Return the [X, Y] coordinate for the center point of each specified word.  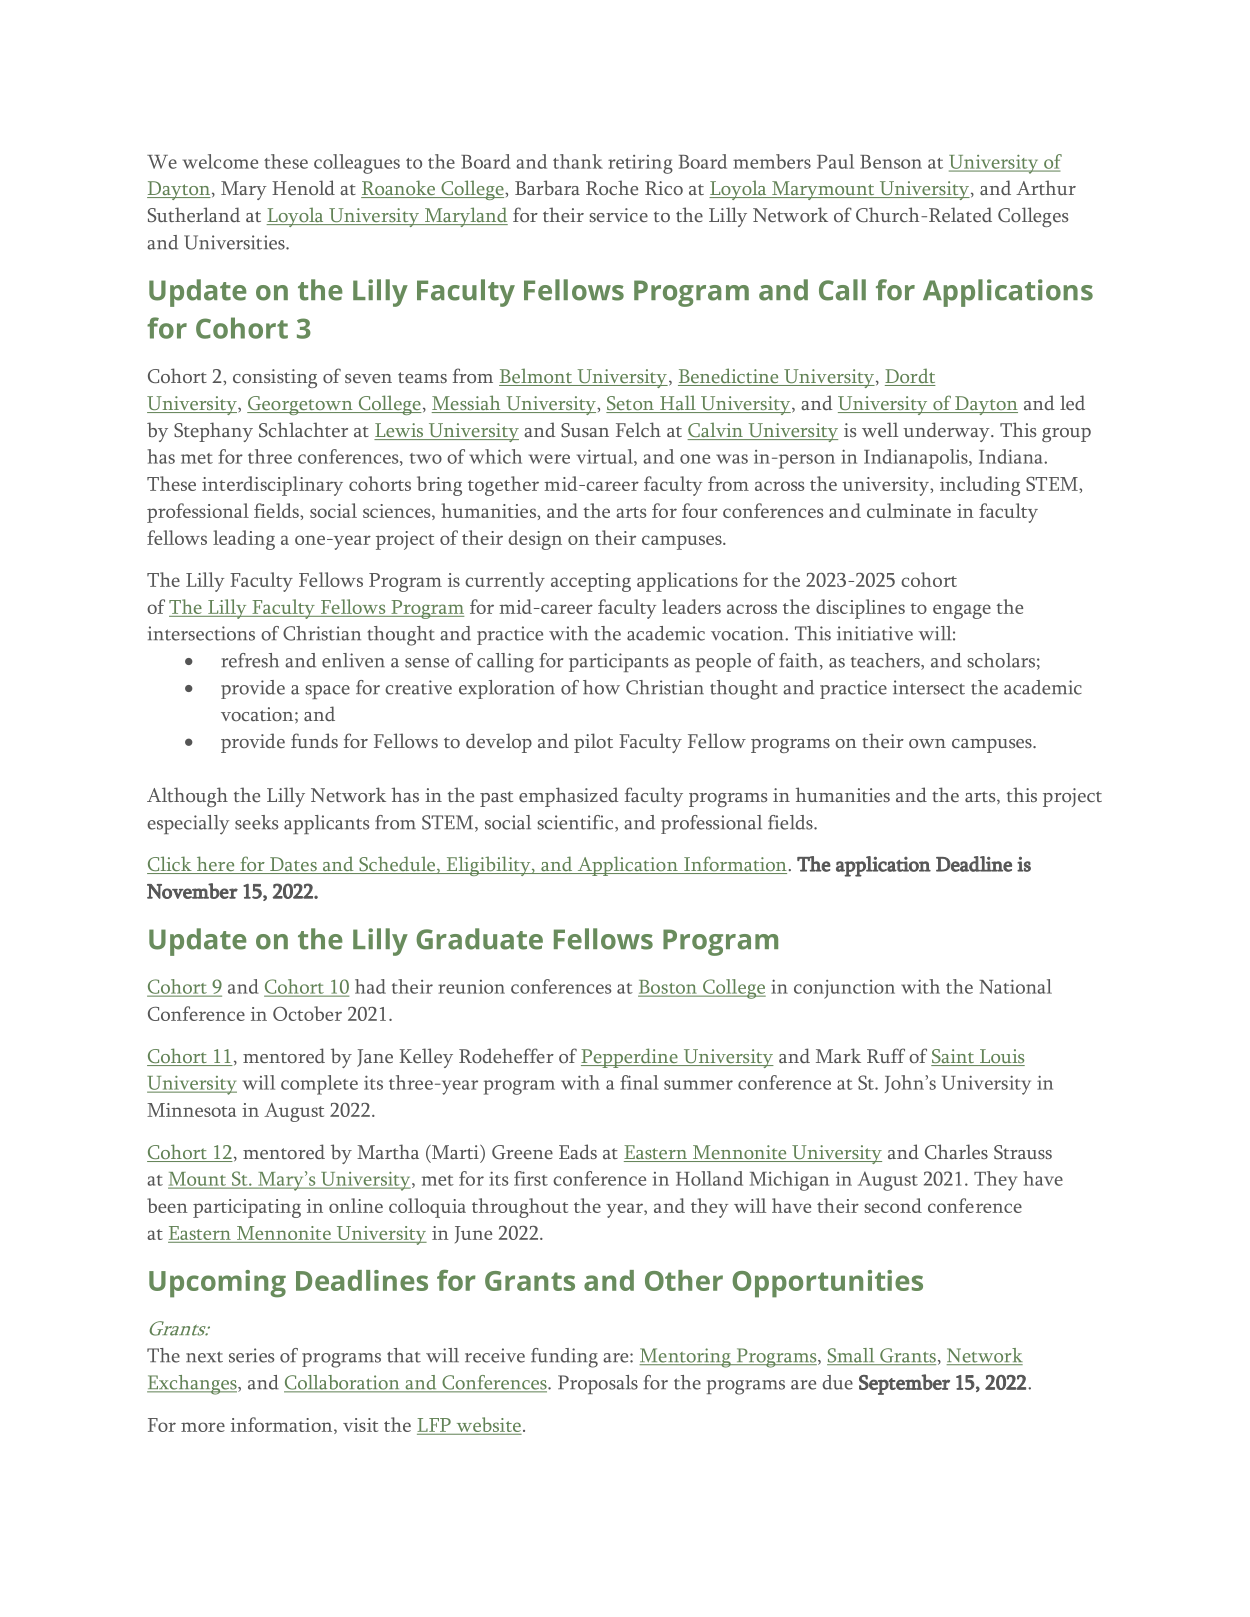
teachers [886, 661]
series [251, 1355]
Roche [612, 187]
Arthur [1046, 187]
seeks [256, 822]
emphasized [569, 797]
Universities [235, 242]
